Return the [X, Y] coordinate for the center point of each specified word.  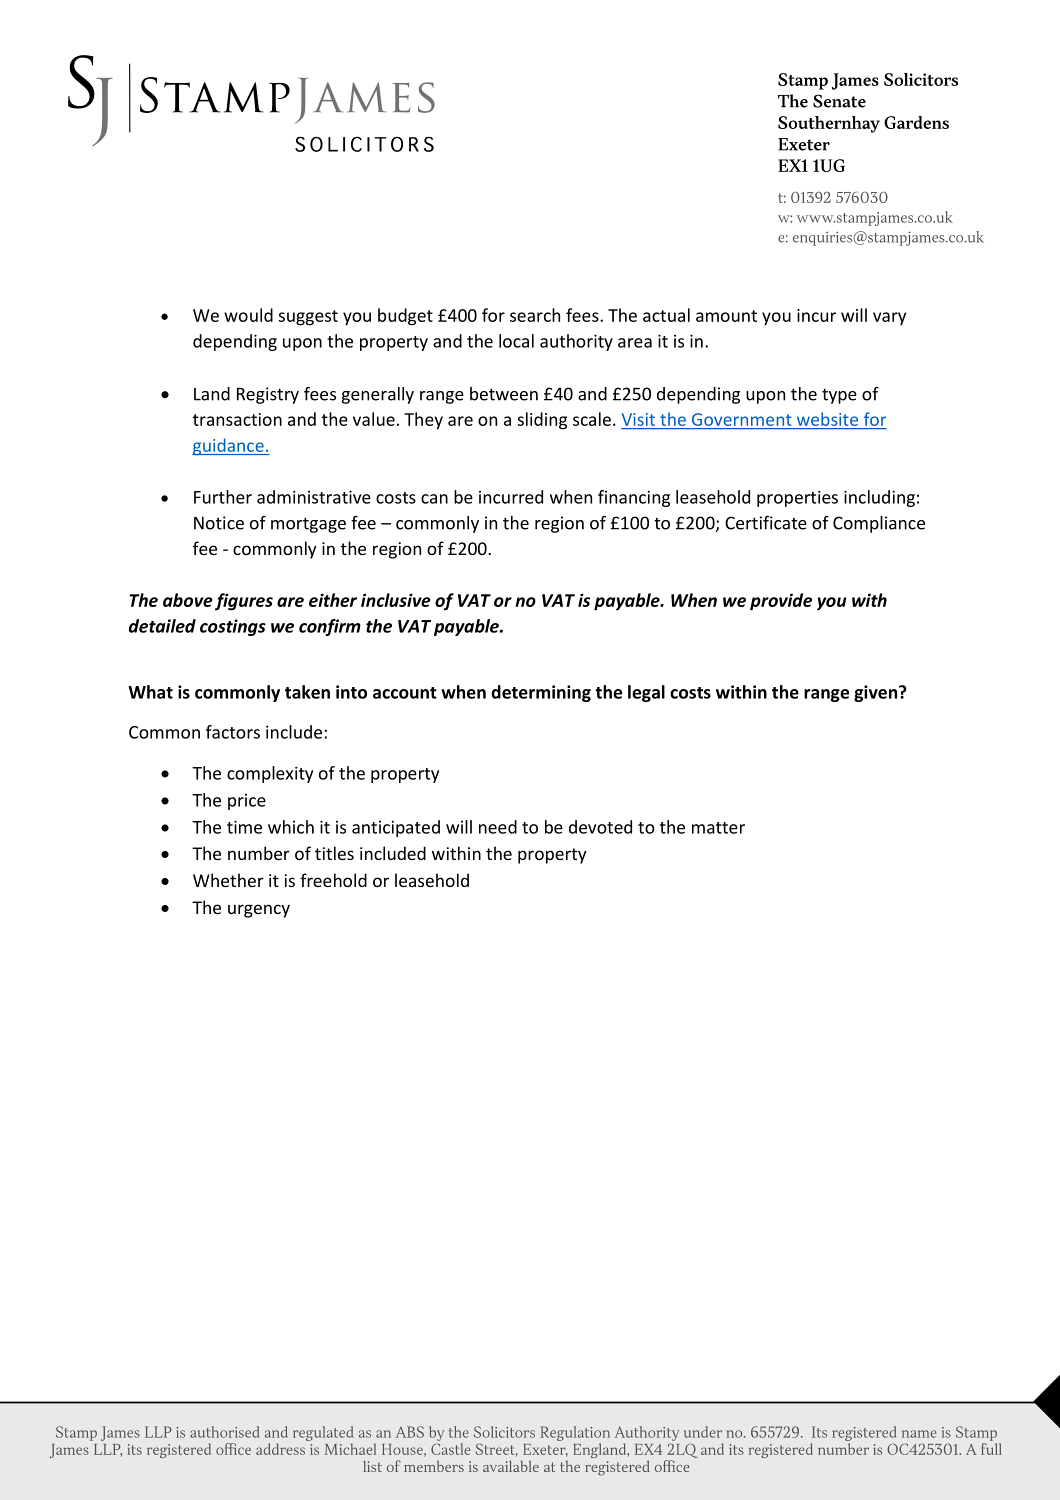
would [248, 315]
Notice [219, 523]
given [877, 693]
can [434, 499]
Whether [228, 880]
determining [541, 693]
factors [233, 732]
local [516, 341]
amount [726, 316]
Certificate [766, 523]
